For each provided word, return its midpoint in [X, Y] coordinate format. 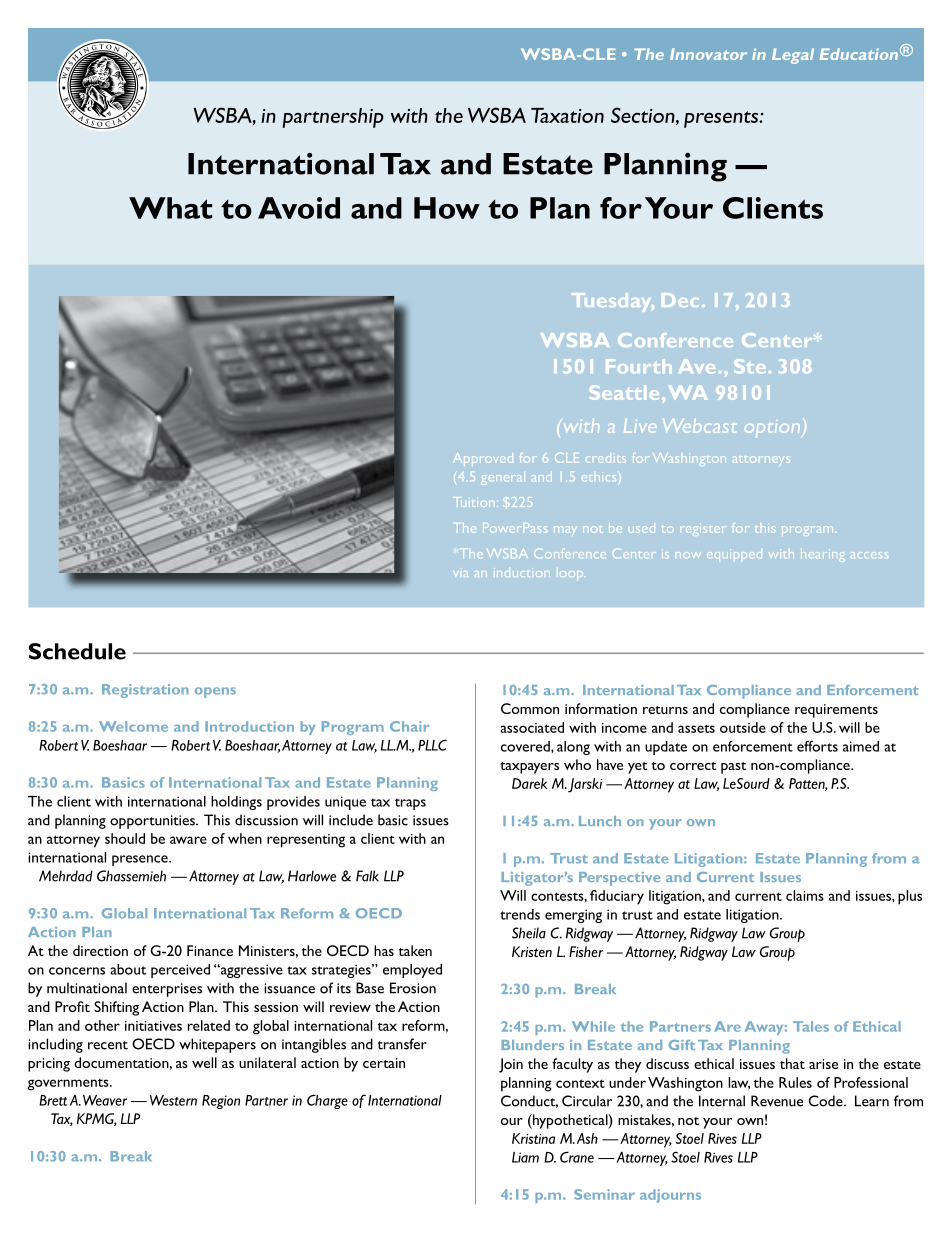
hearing [823, 555]
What [170, 208]
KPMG [97, 1119]
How [447, 208]
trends [520, 914]
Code [826, 1101]
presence [141, 860]
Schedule [77, 651]
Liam [525, 1157]
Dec [680, 300]
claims [805, 895]
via [460, 574]
